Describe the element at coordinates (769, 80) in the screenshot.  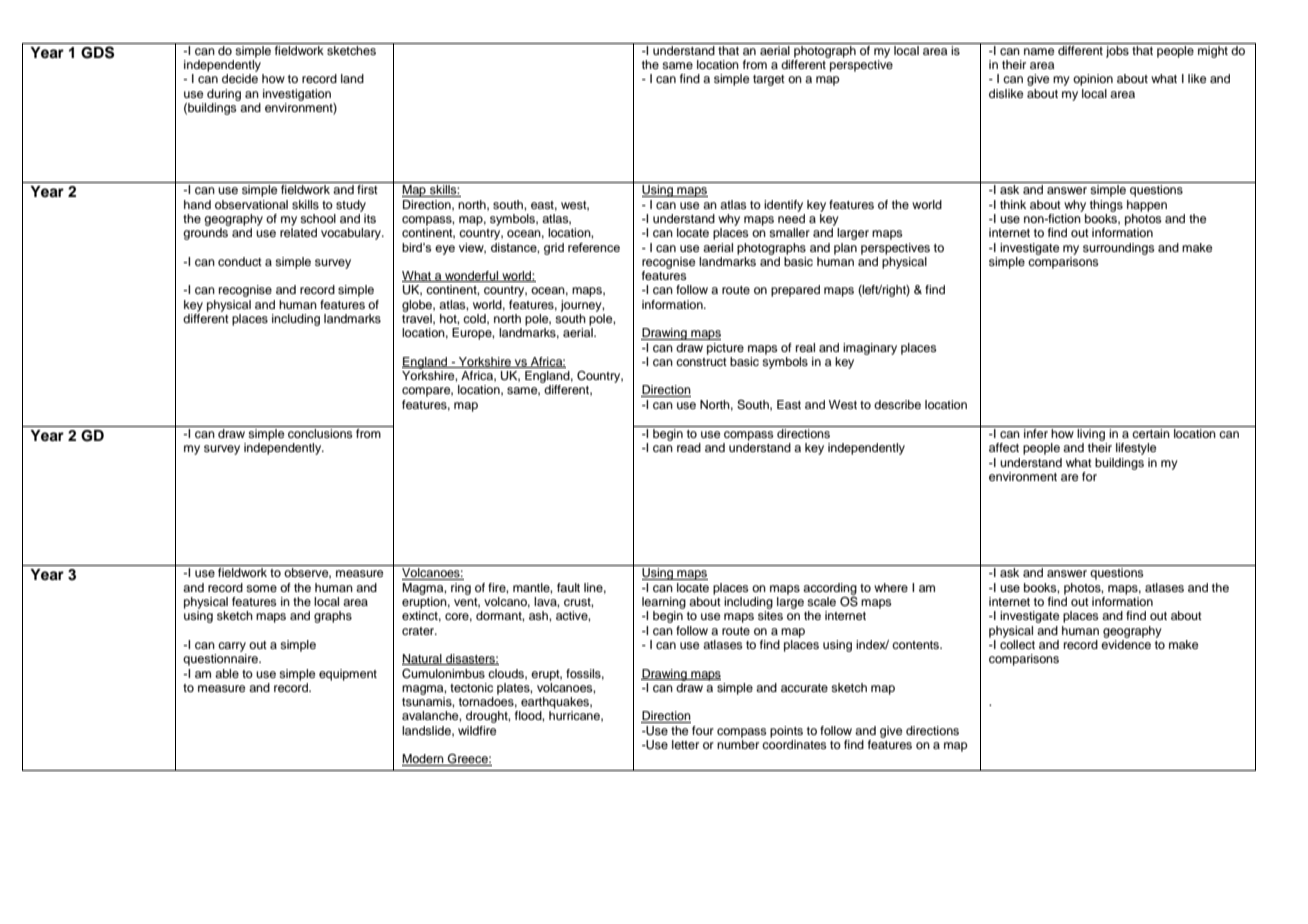
I see `target` at that location.
